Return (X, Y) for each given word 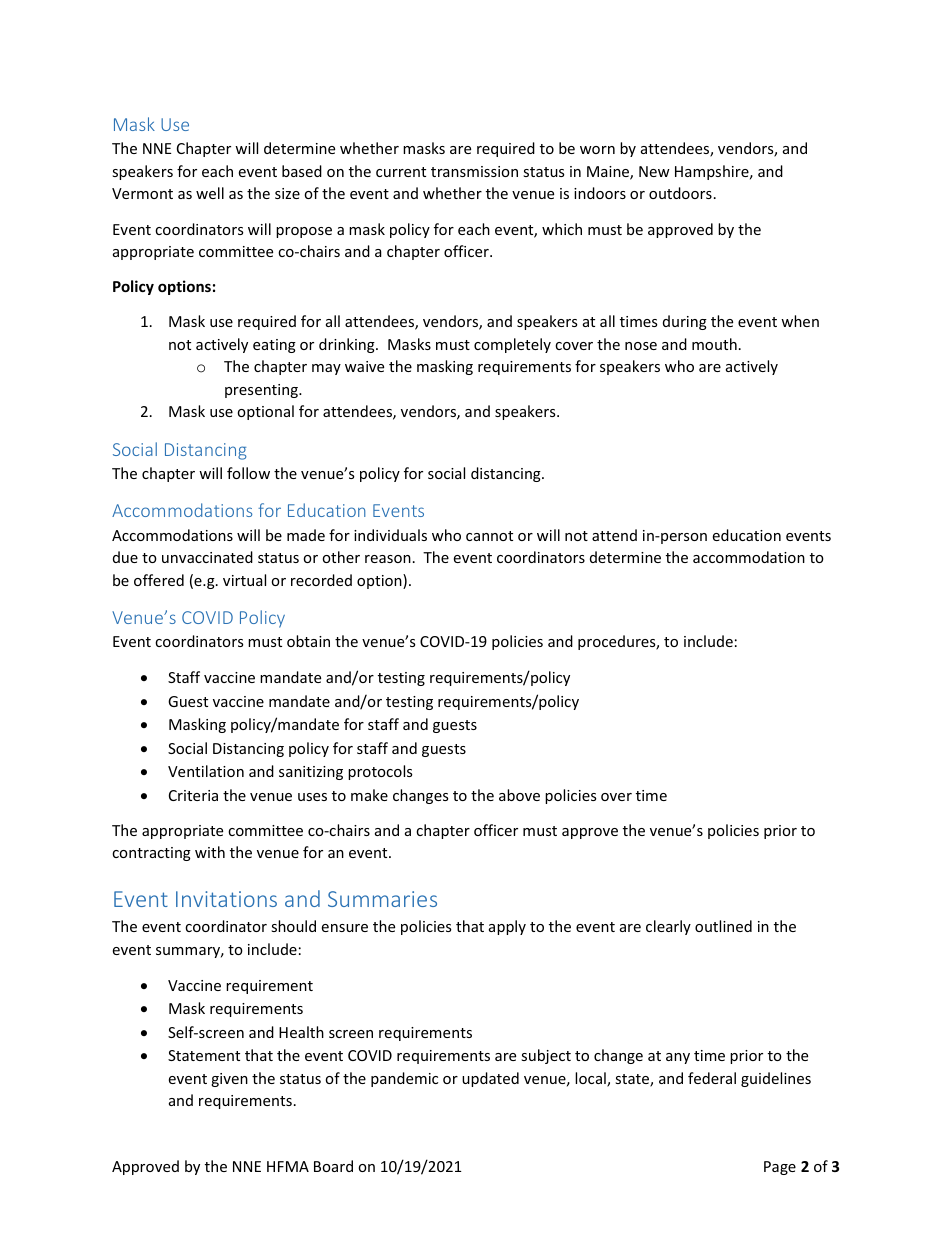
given (229, 1080)
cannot (489, 536)
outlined (723, 926)
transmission (474, 171)
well (210, 193)
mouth (714, 344)
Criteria (193, 795)
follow (248, 473)
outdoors (680, 193)
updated (490, 1079)
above (519, 795)
